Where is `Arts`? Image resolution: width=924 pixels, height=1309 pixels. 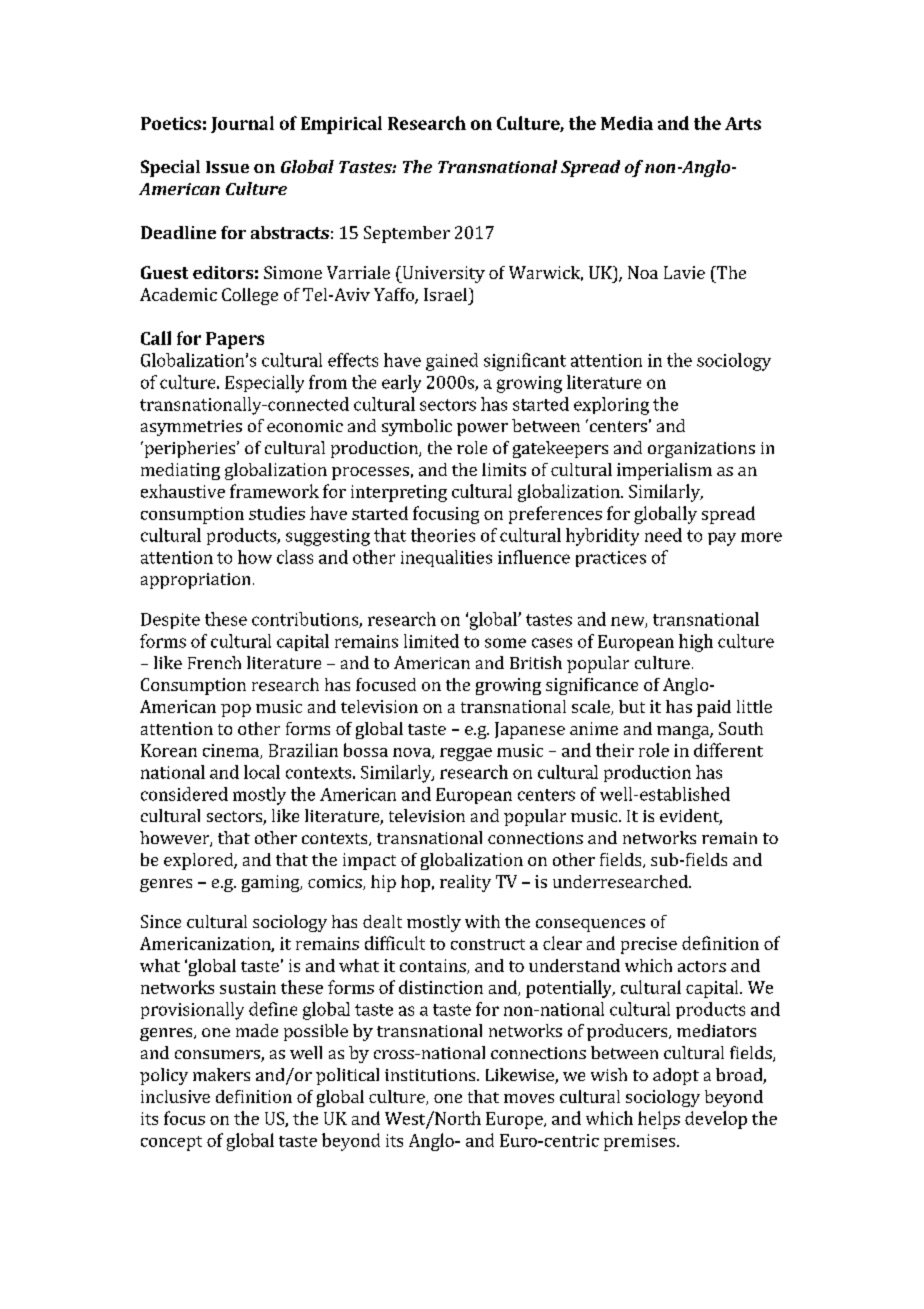
Arts is located at coordinates (743, 123).
